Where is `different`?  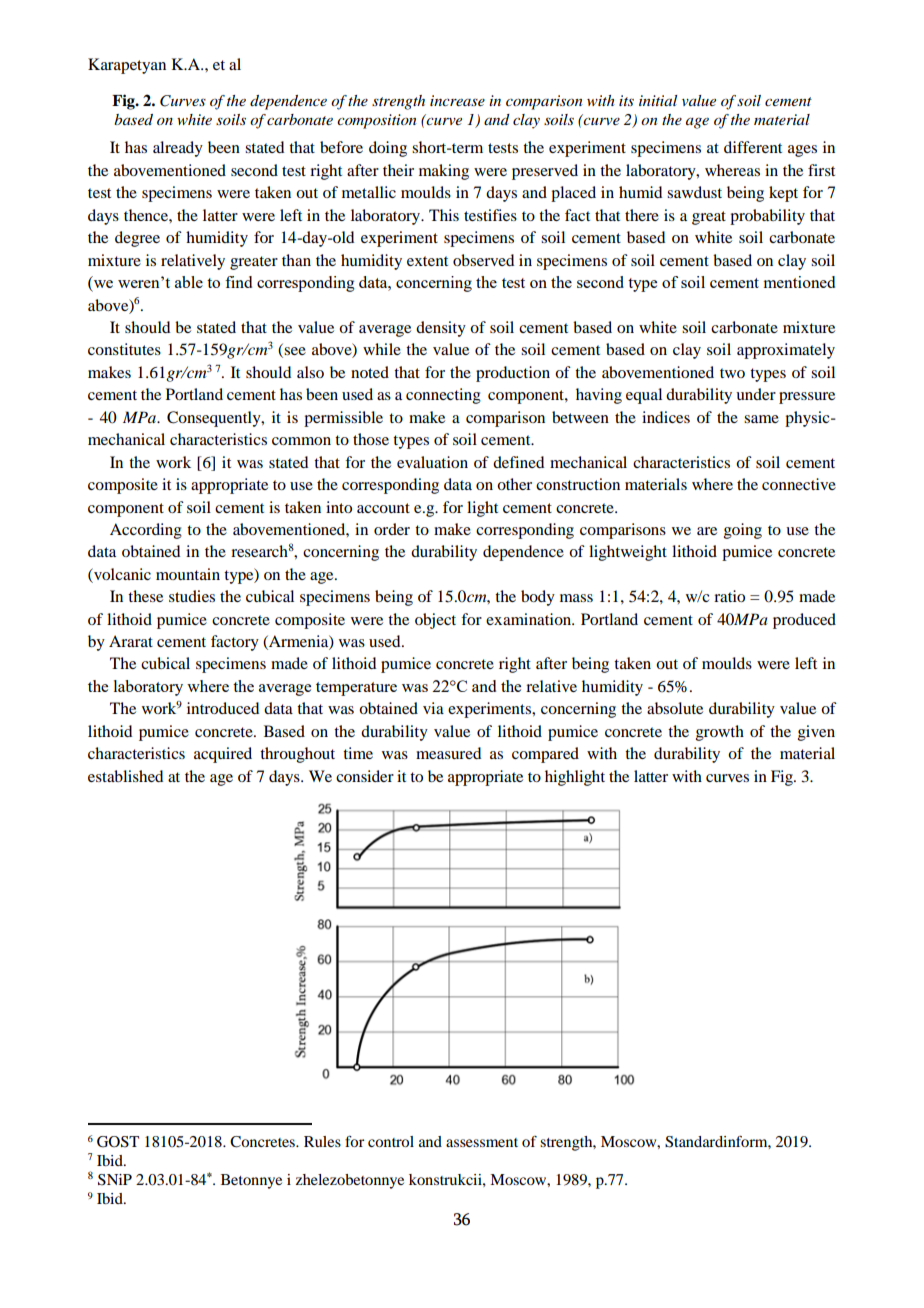 different is located at coordinates (753, 147).
